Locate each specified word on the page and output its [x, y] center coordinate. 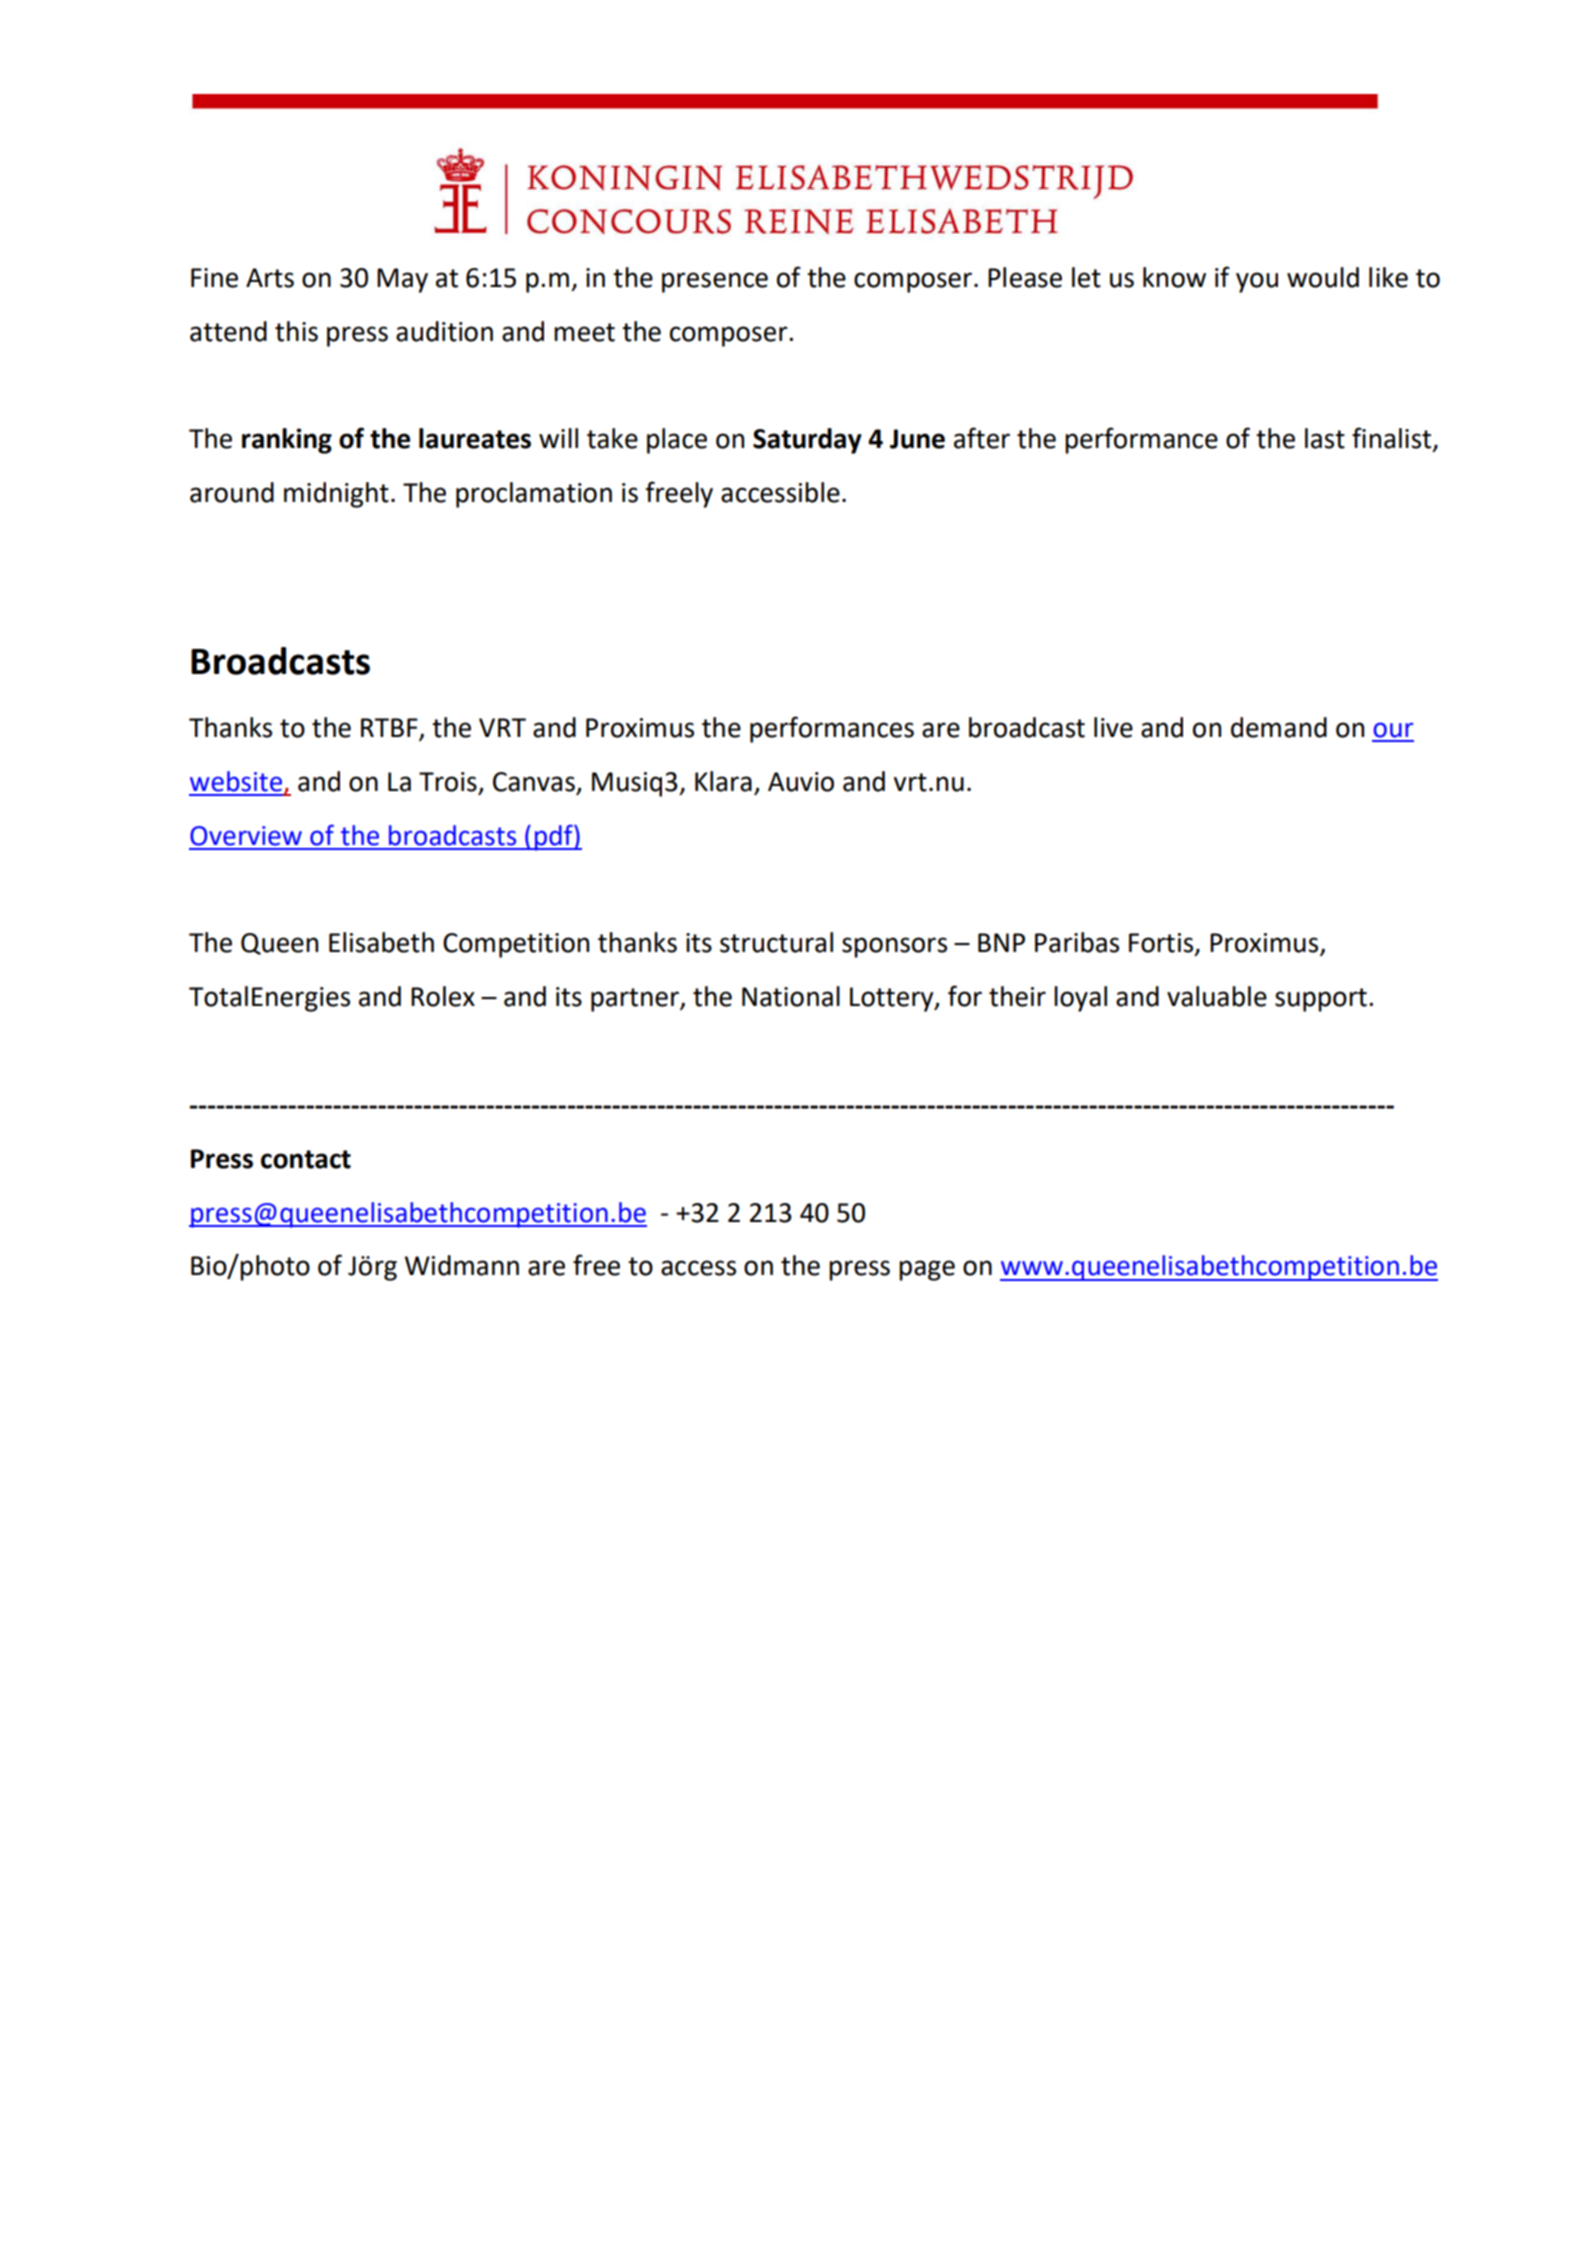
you [1257, 282]
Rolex [443, 996]
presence [715, 282]
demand [1279, 727]
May [402, 280]
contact [306, 1159]
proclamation [534, 495]
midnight [336, 495]
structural [776, 942]
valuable [1217, 996]
